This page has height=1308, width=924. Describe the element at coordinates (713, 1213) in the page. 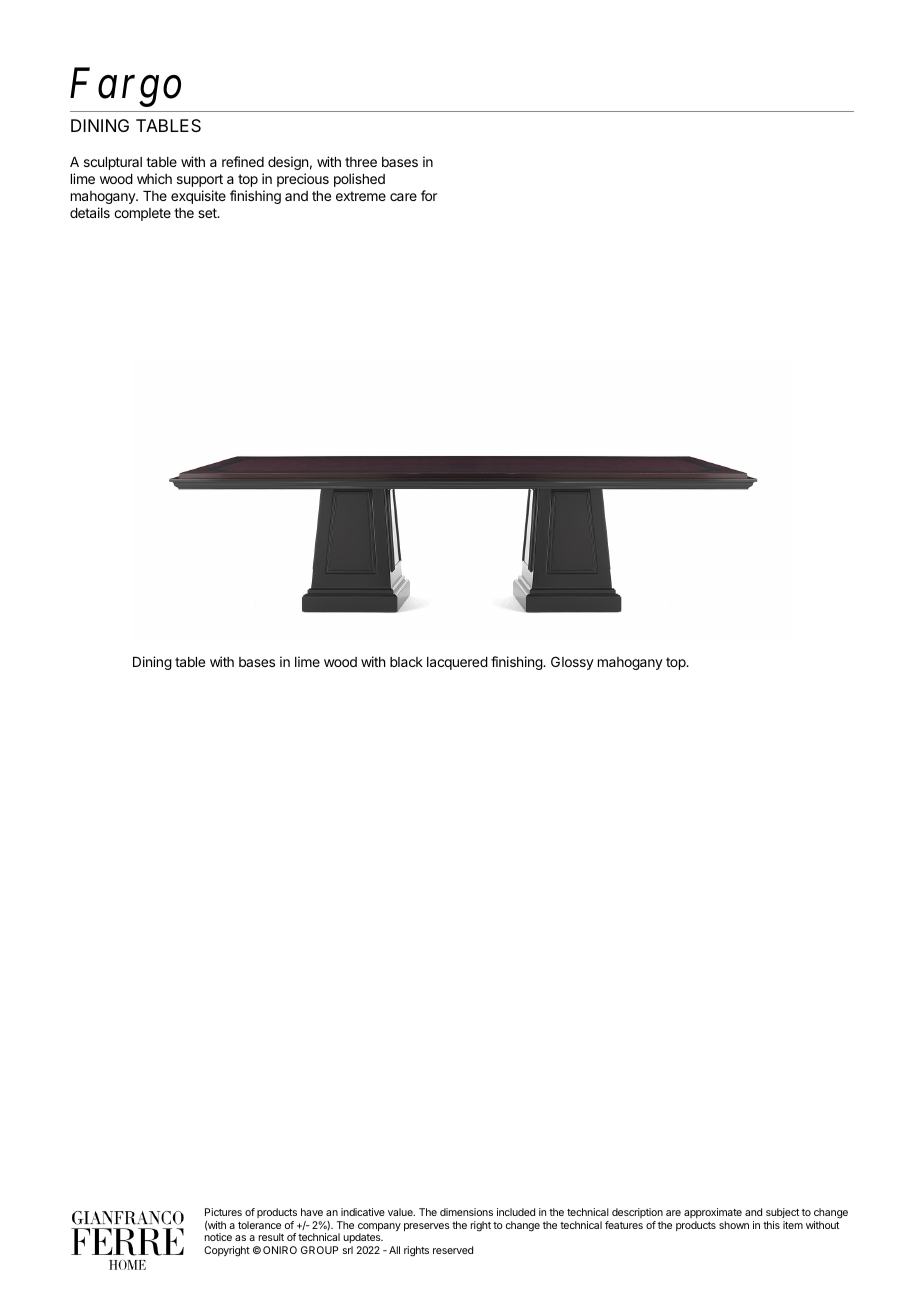

I see `approximate` at that location.
